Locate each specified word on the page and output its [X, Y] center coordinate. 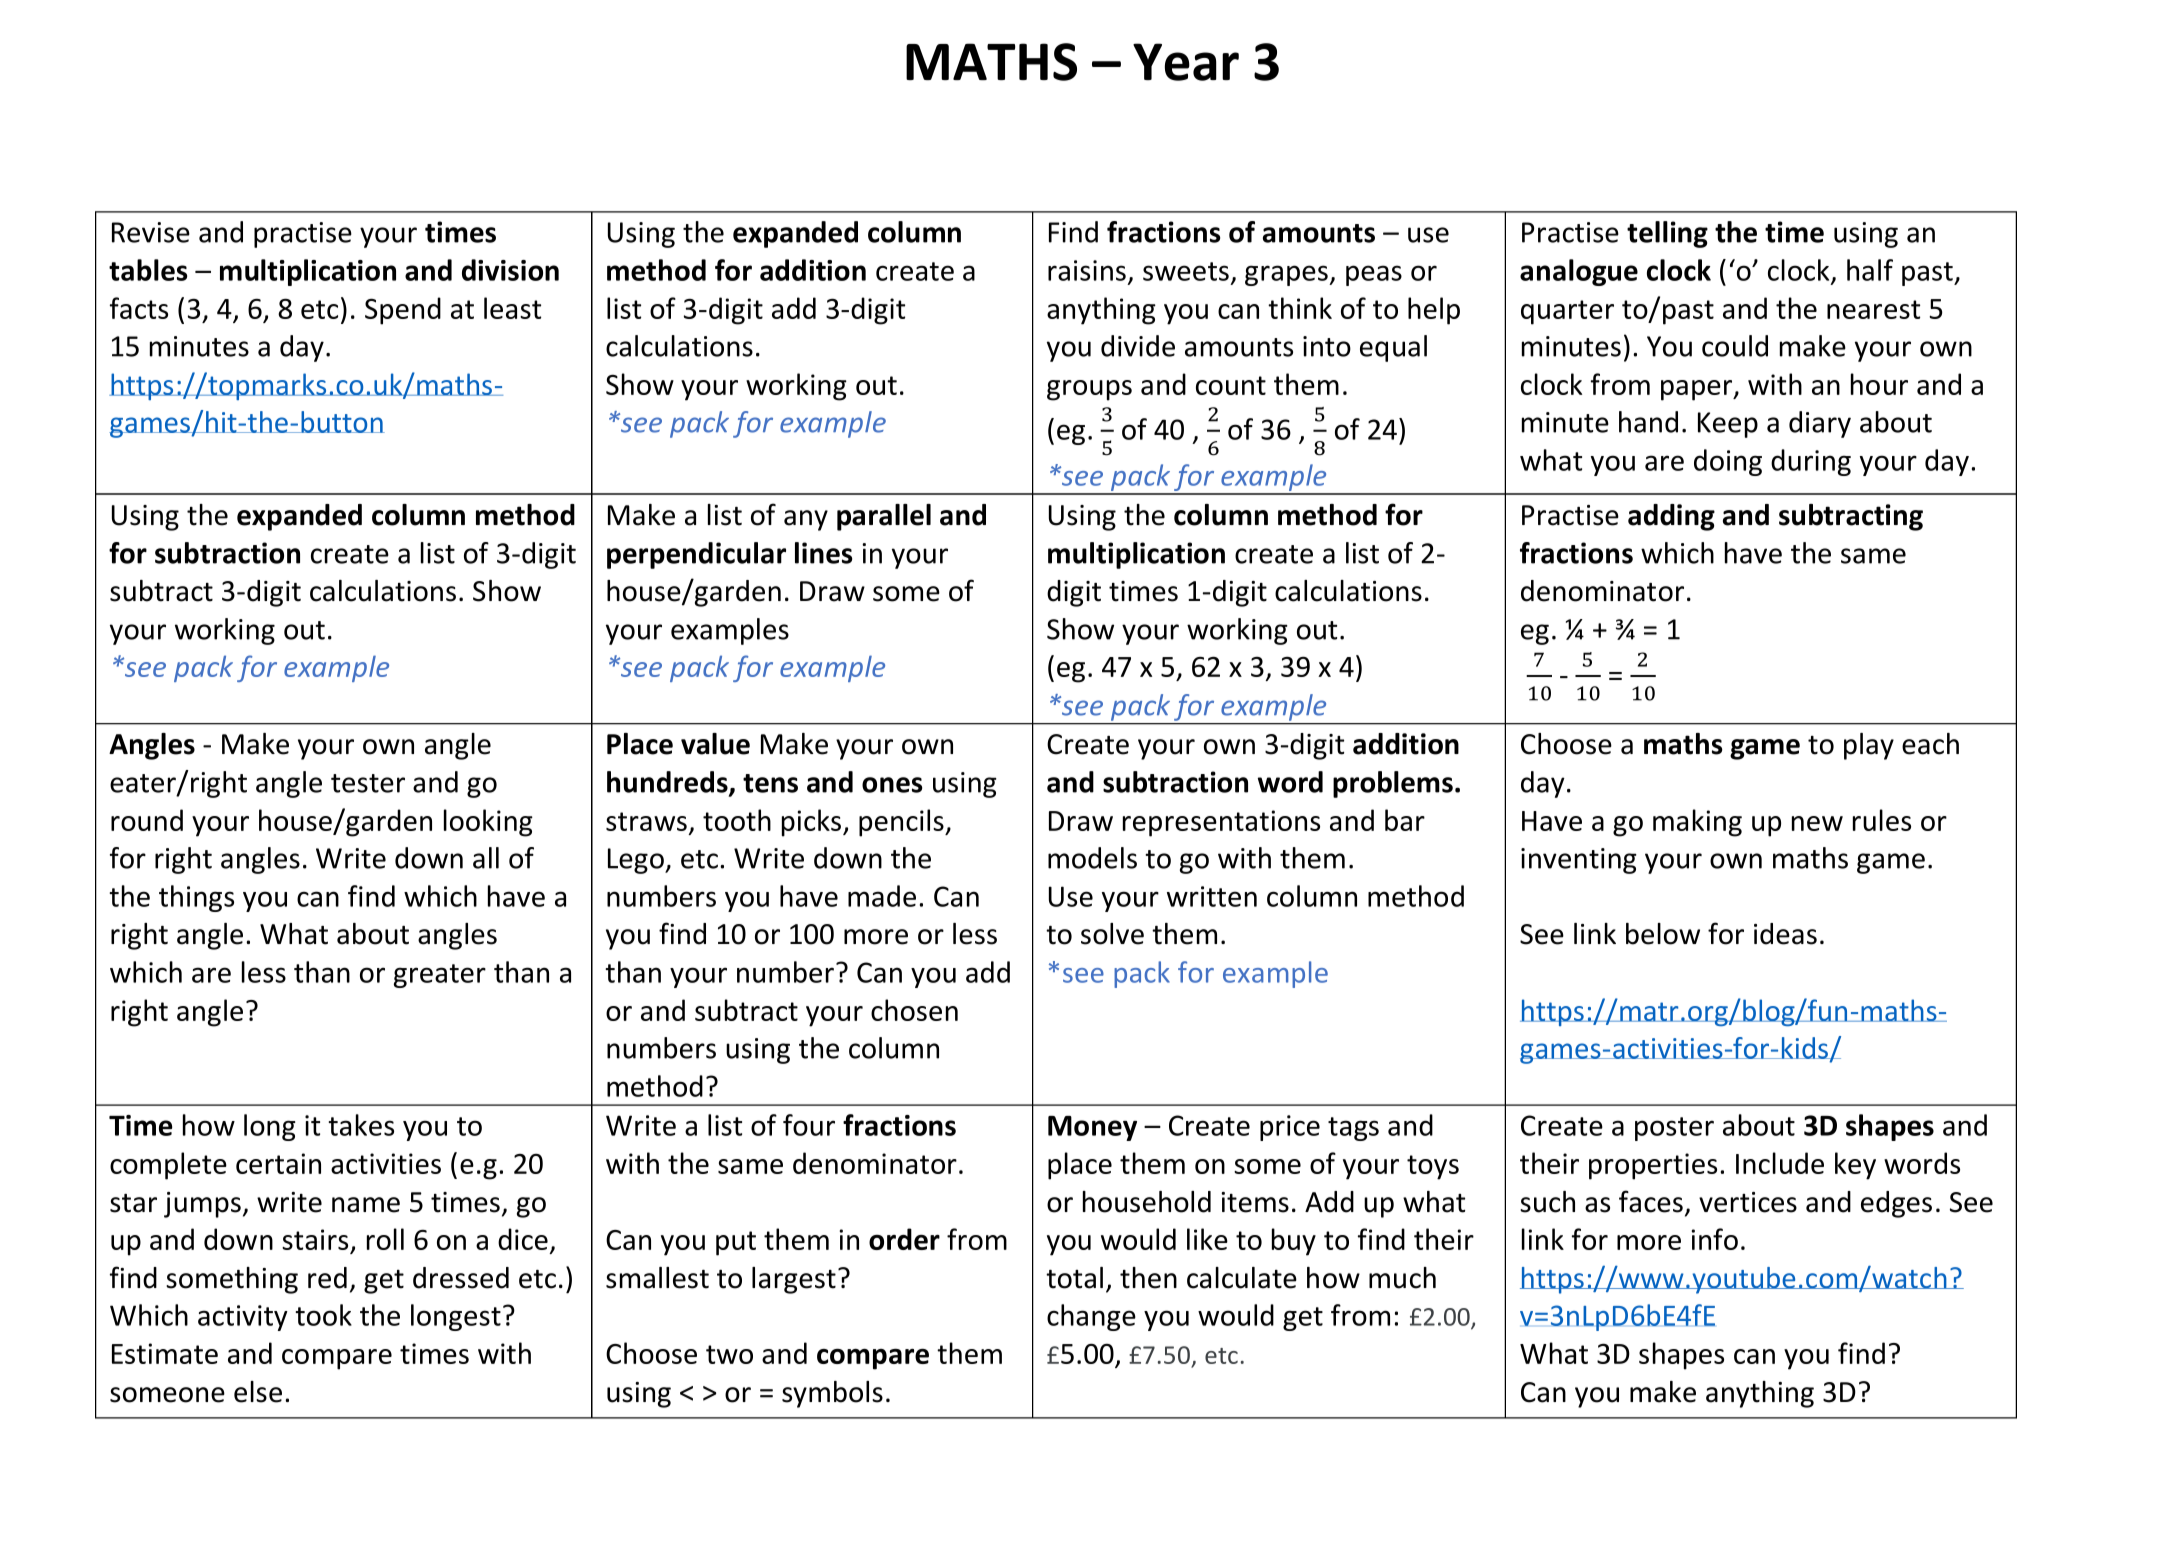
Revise [151, 232]
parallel [884, 517]
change [1091, 1317]
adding [1671, 517]
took [323, 1315]
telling [1667, 234]
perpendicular [696, 555]
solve [1112, 934]
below [1663, 934]
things [196, 898]
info [1715, 1239]
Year [1186, 62]
